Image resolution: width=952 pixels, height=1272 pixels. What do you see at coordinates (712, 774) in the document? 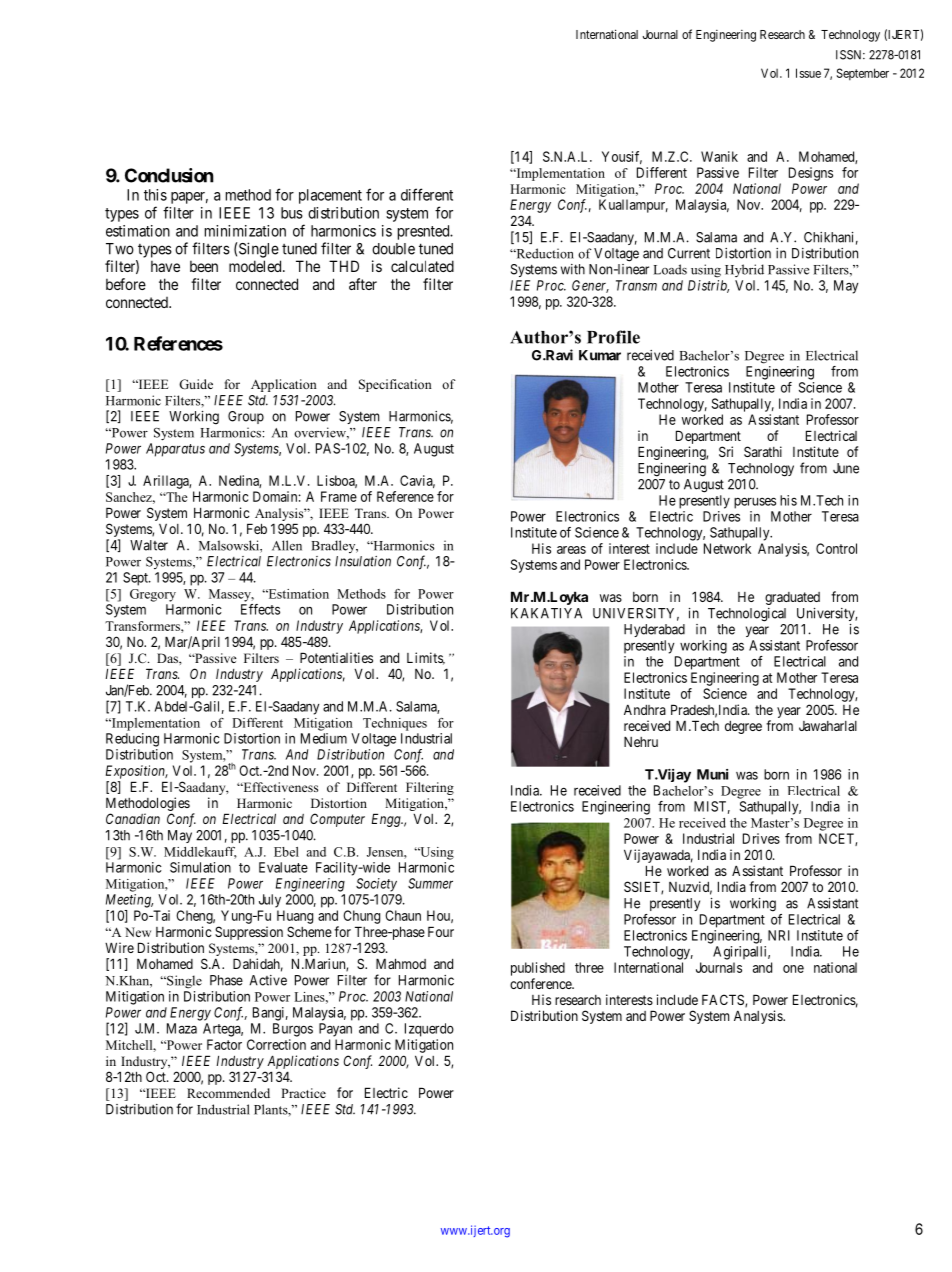
I see `Muni` at bounding box center [712, 774].
